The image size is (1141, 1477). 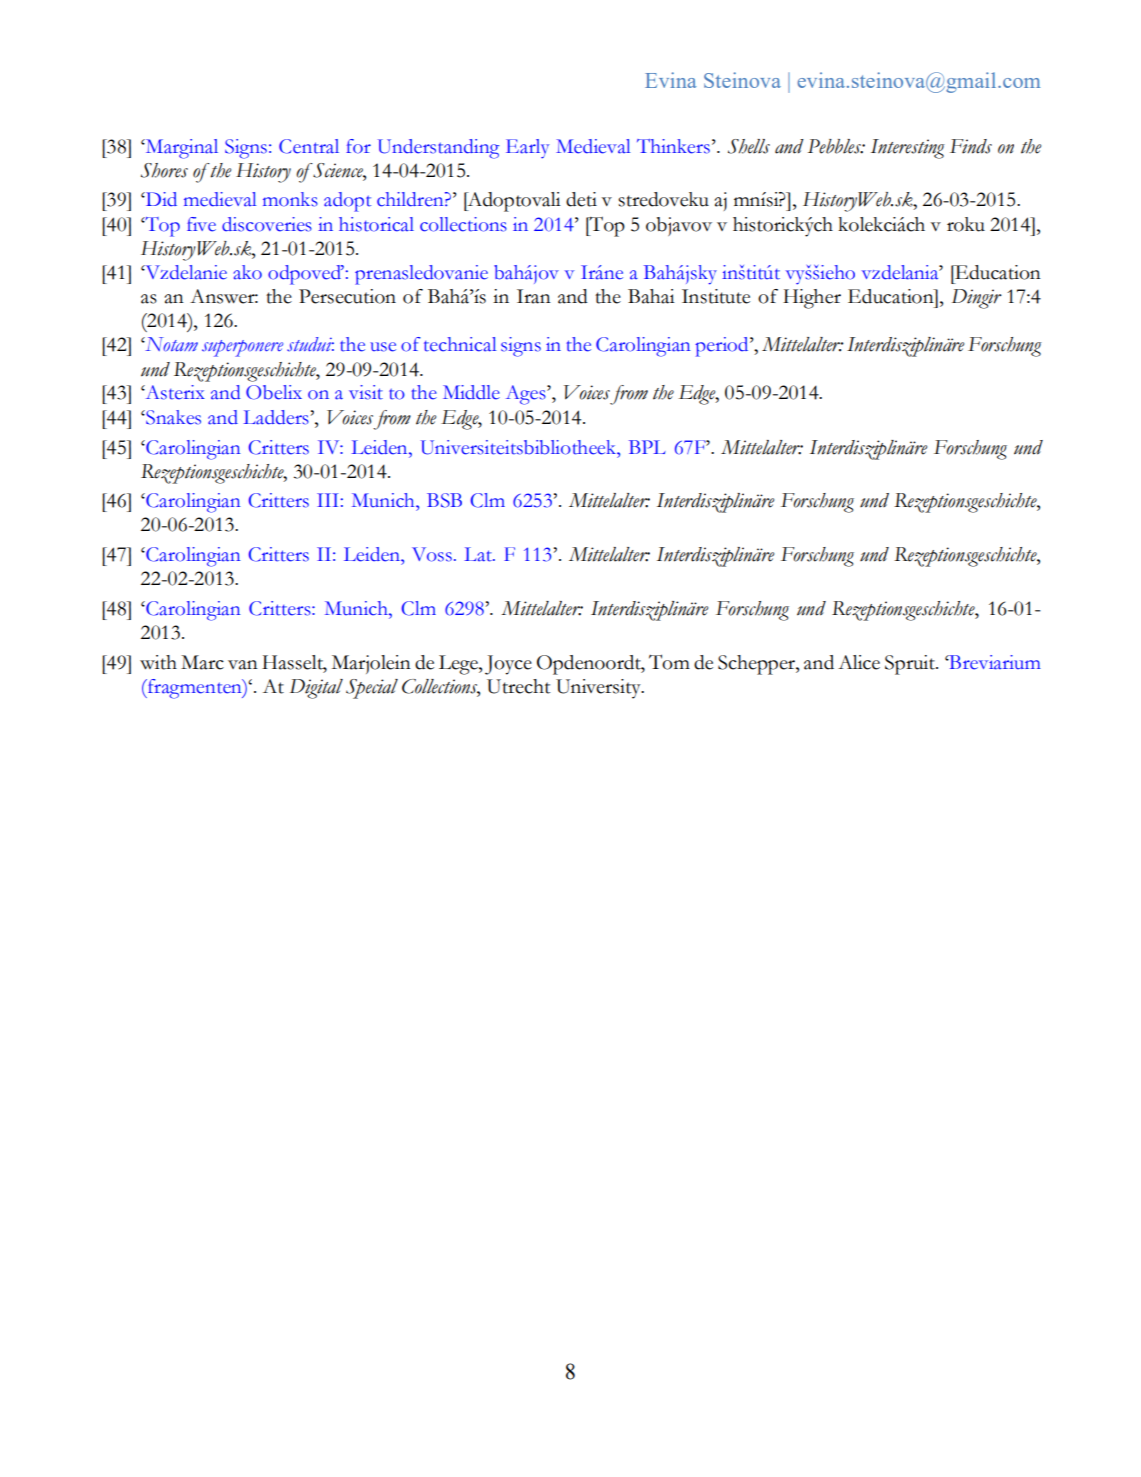 I want to click on III, so click(x=328, y=500).
